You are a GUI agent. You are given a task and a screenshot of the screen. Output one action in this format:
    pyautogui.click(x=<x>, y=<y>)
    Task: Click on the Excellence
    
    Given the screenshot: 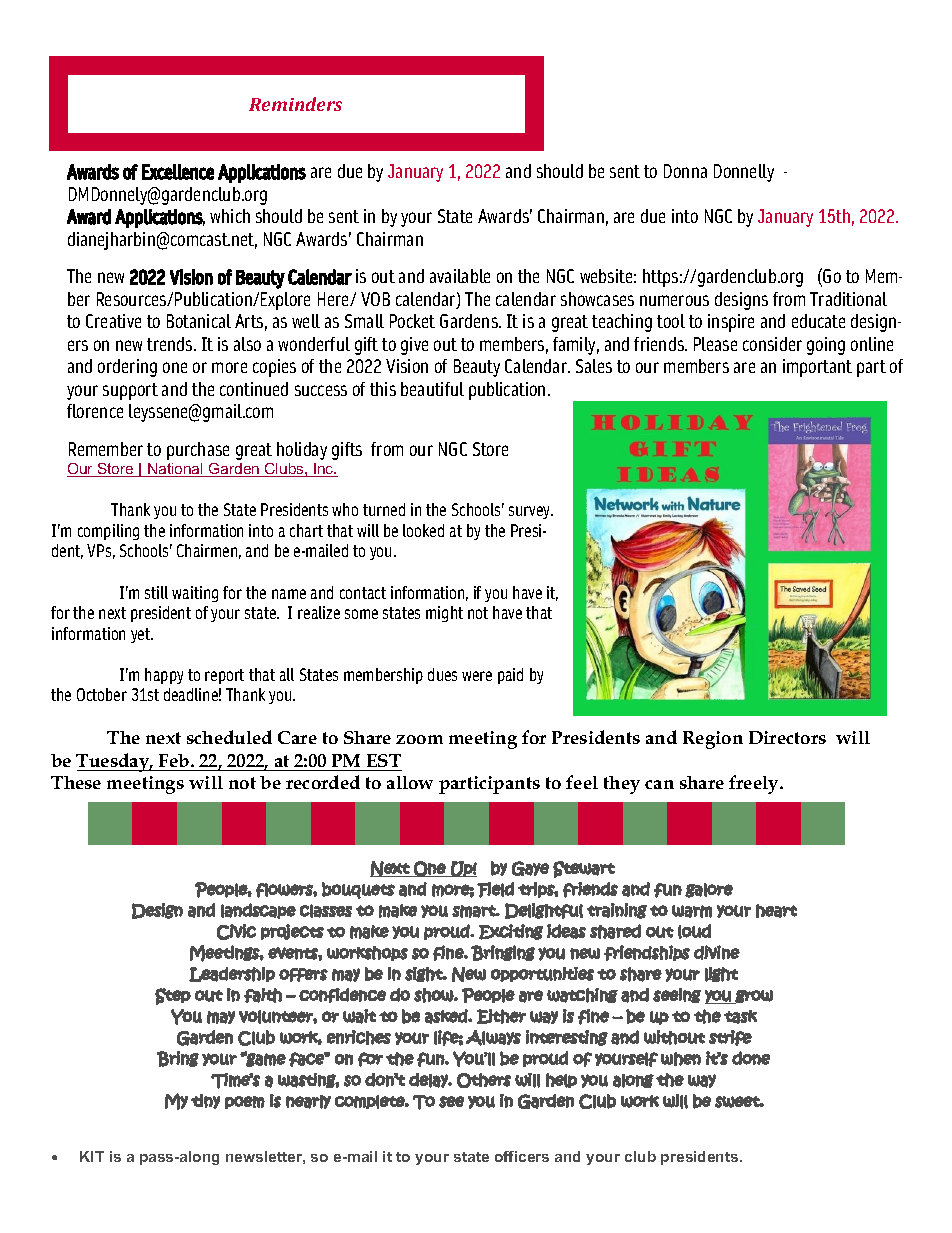 What is the action you would take?
    pyautogui.click(x=178, y=172)
